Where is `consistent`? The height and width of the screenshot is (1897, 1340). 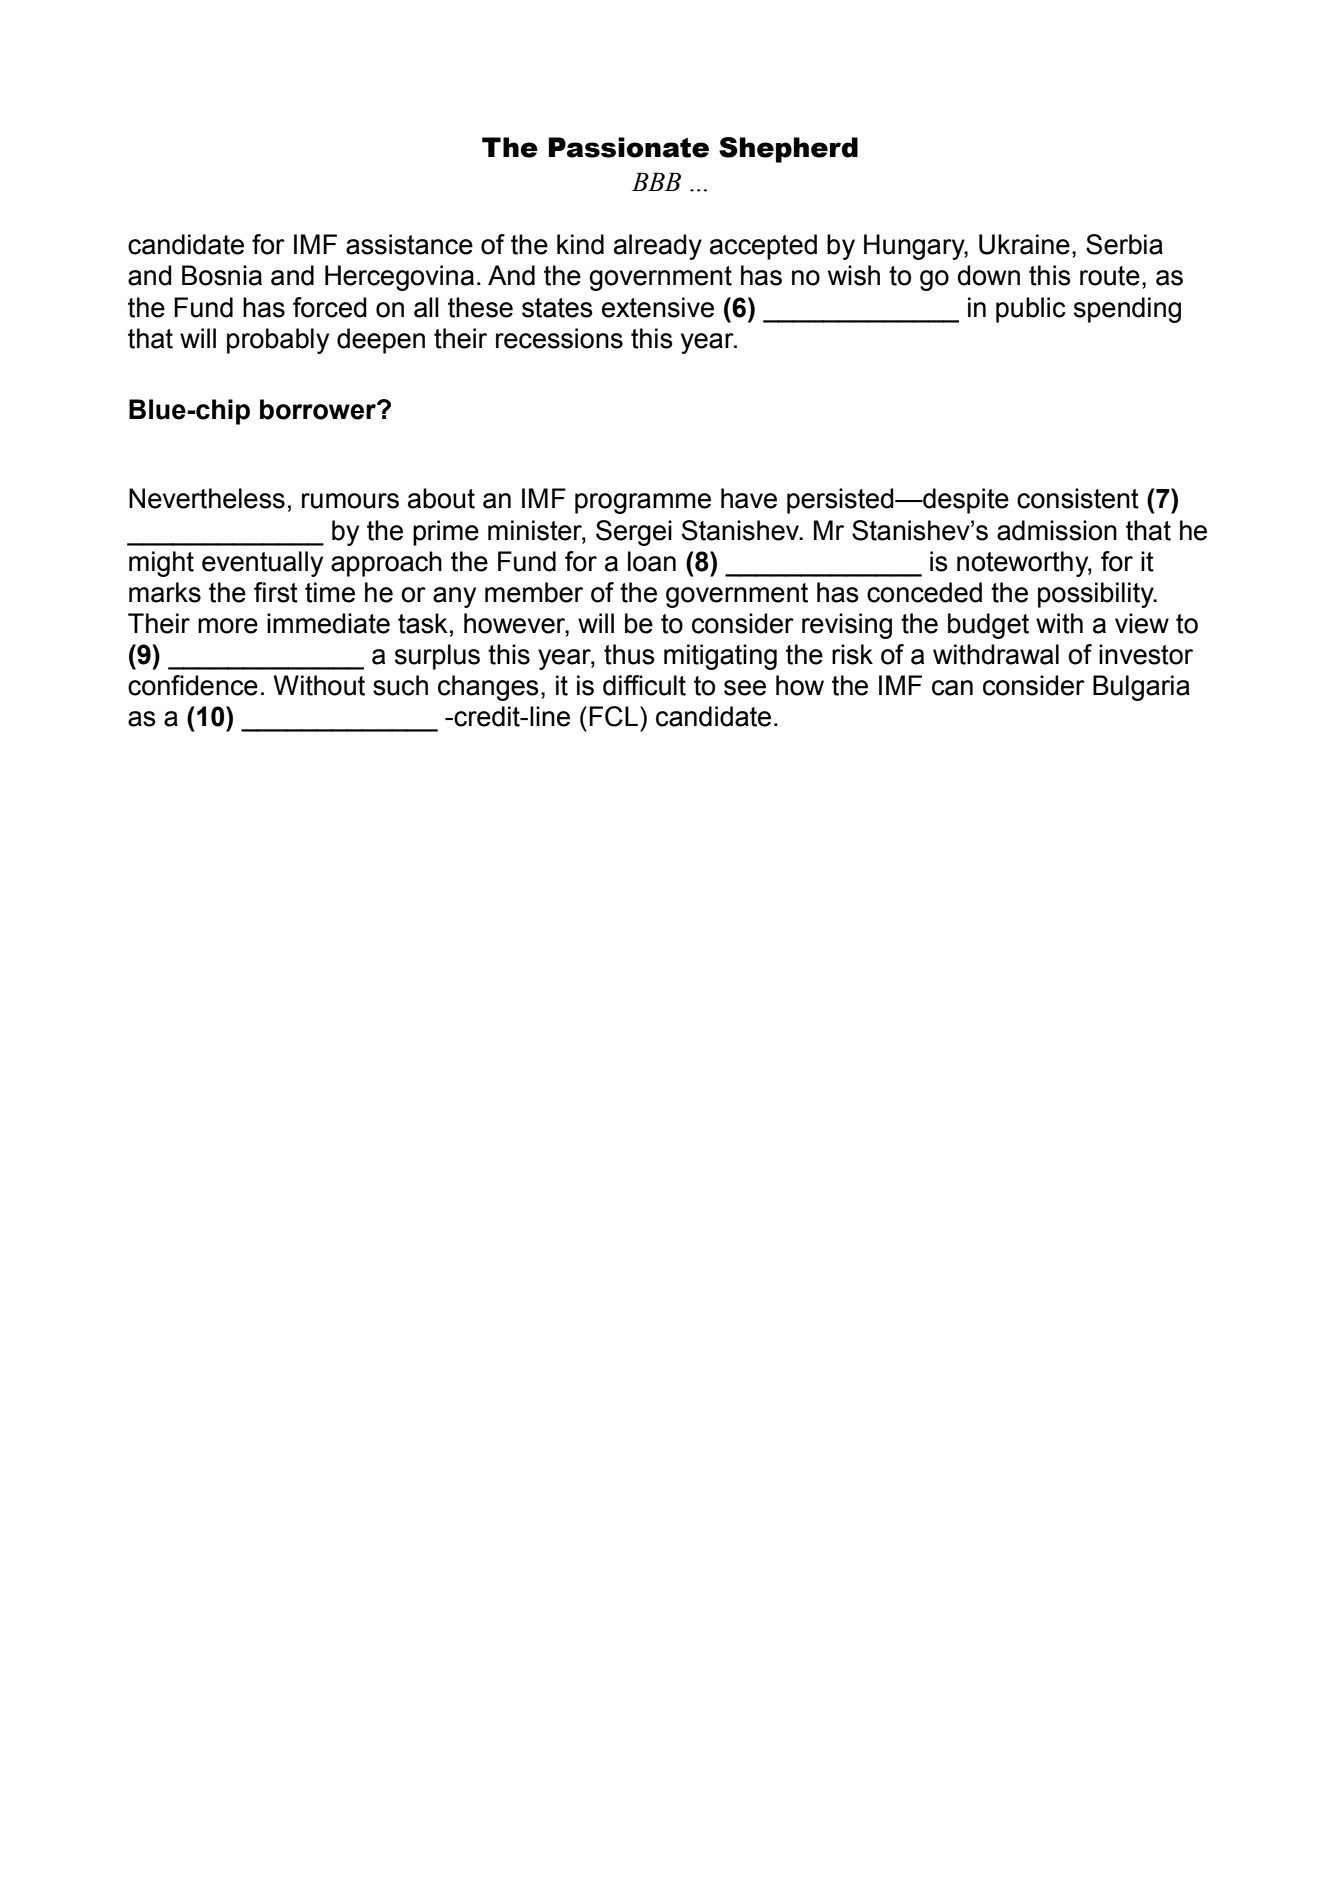
consistent is located at coordinates (1078, 498).
